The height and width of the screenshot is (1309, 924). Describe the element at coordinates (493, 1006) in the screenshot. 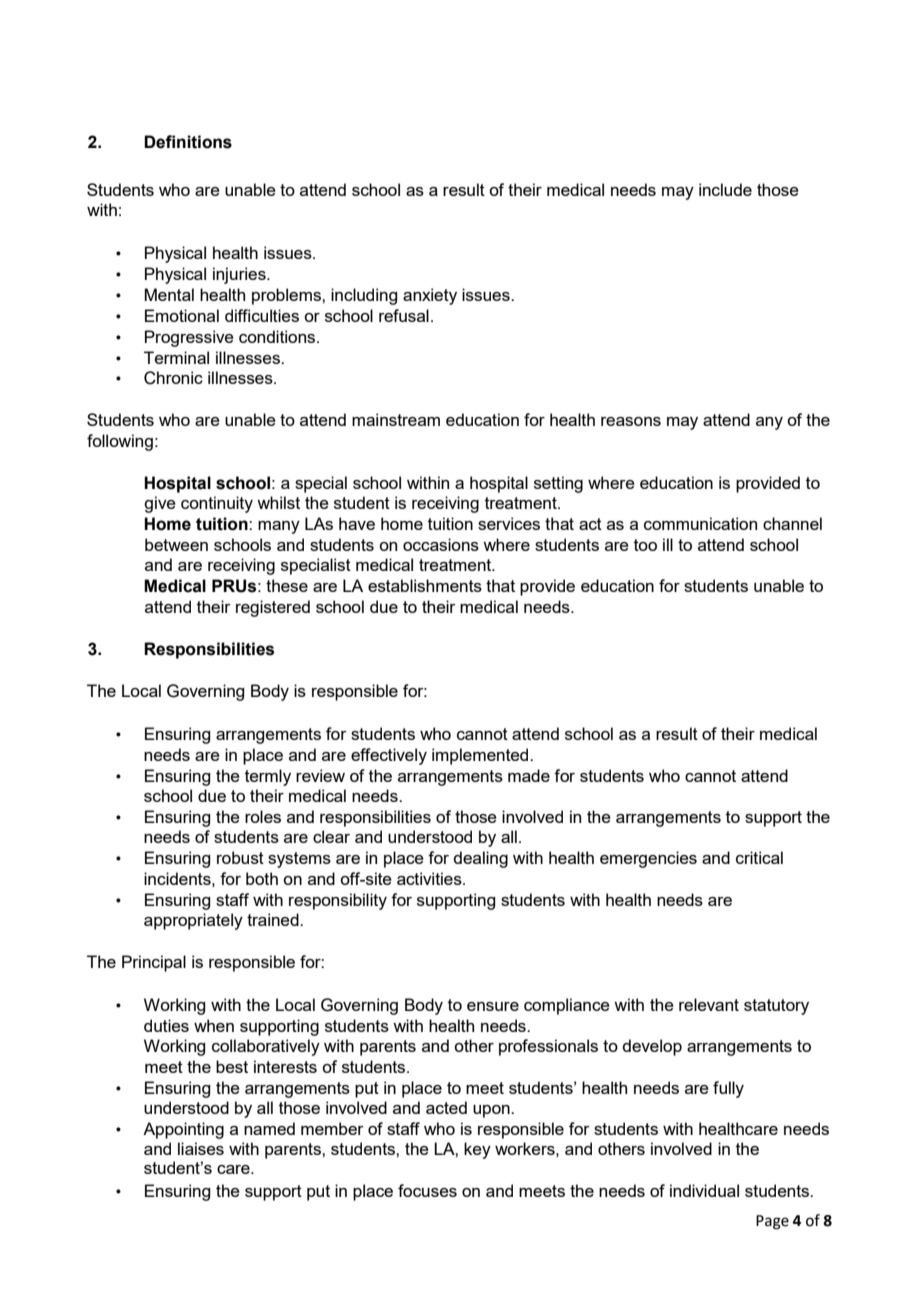

I see `ensure` at that location.
